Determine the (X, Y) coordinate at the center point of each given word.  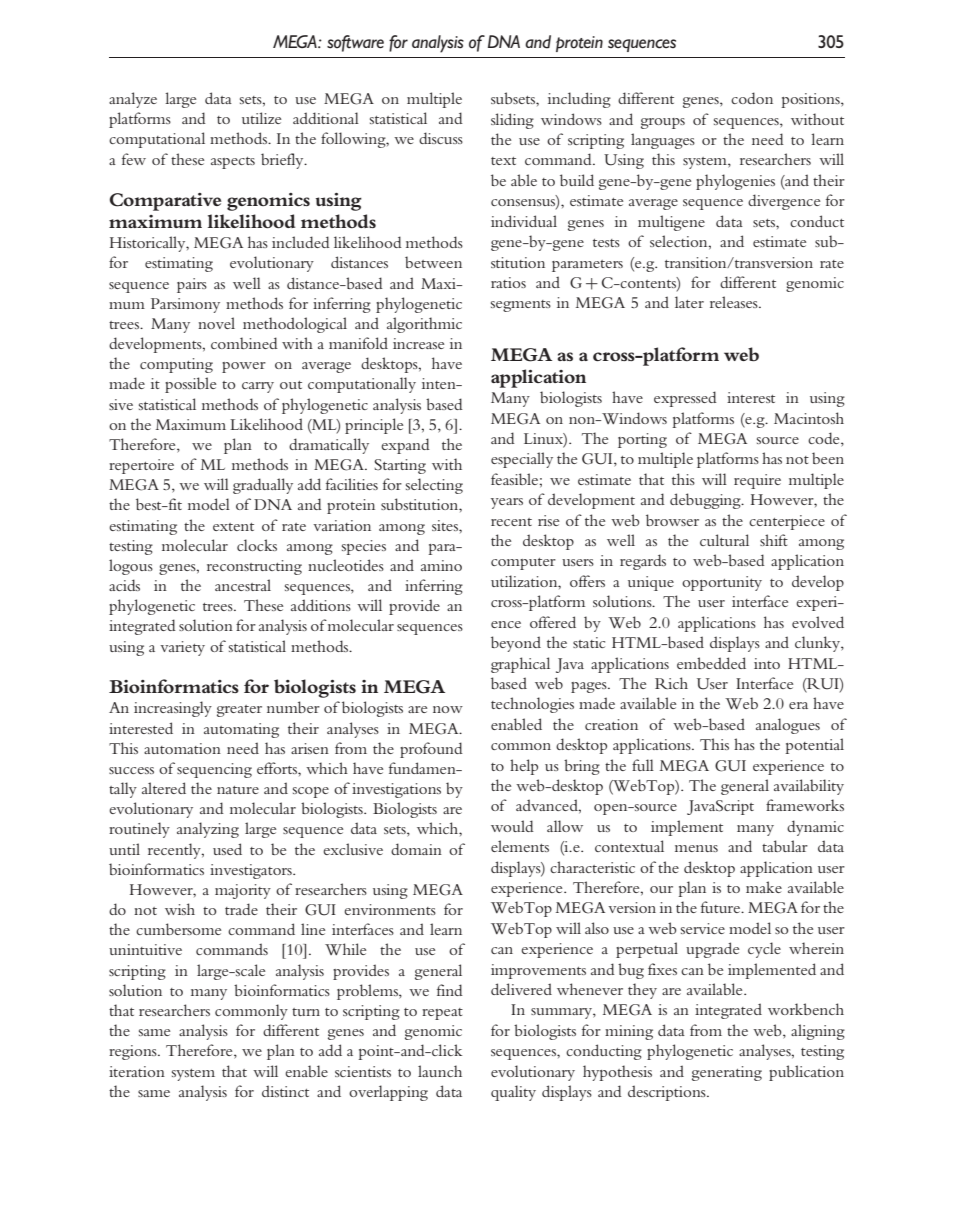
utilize (261, 118)
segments (521, 306)
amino (441, 565)
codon (752, 98)
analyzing (208, 830)
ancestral (243, 585)
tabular (785, 846)
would (512, 826)
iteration (137, 1071)
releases (735, 302)
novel (216, 323)
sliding (512, 121)
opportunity (722, 583)
